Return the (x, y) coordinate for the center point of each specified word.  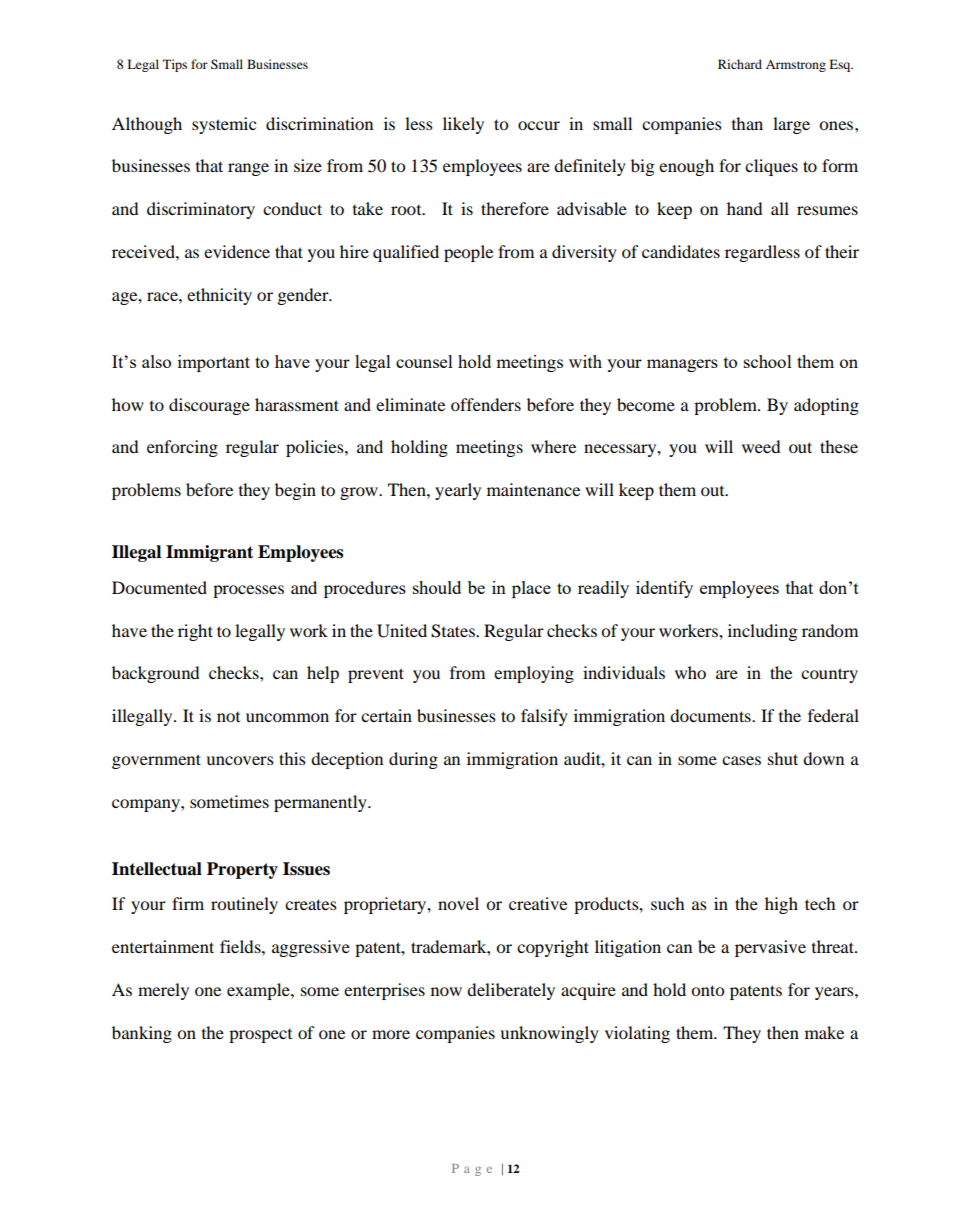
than (747, 123)
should (437, 587)
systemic (224, 125)
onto (707, 990)
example (259, 991)
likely (463, 125)
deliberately (511, 991)
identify (664, 589)
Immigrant (209, 553)
